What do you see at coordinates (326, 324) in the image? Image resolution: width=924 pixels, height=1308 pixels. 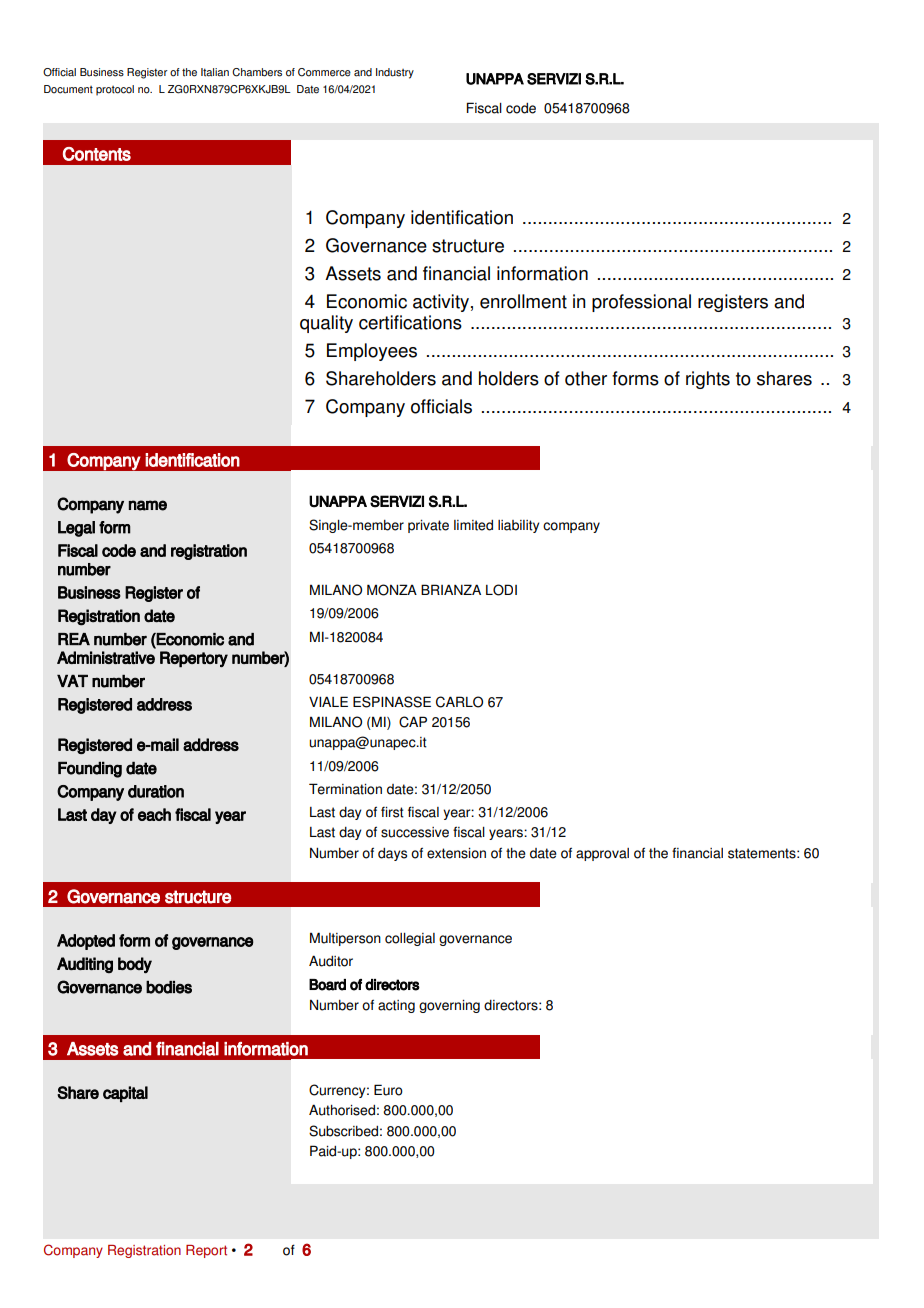 I see `quality` at bounding box center [326, 324].
